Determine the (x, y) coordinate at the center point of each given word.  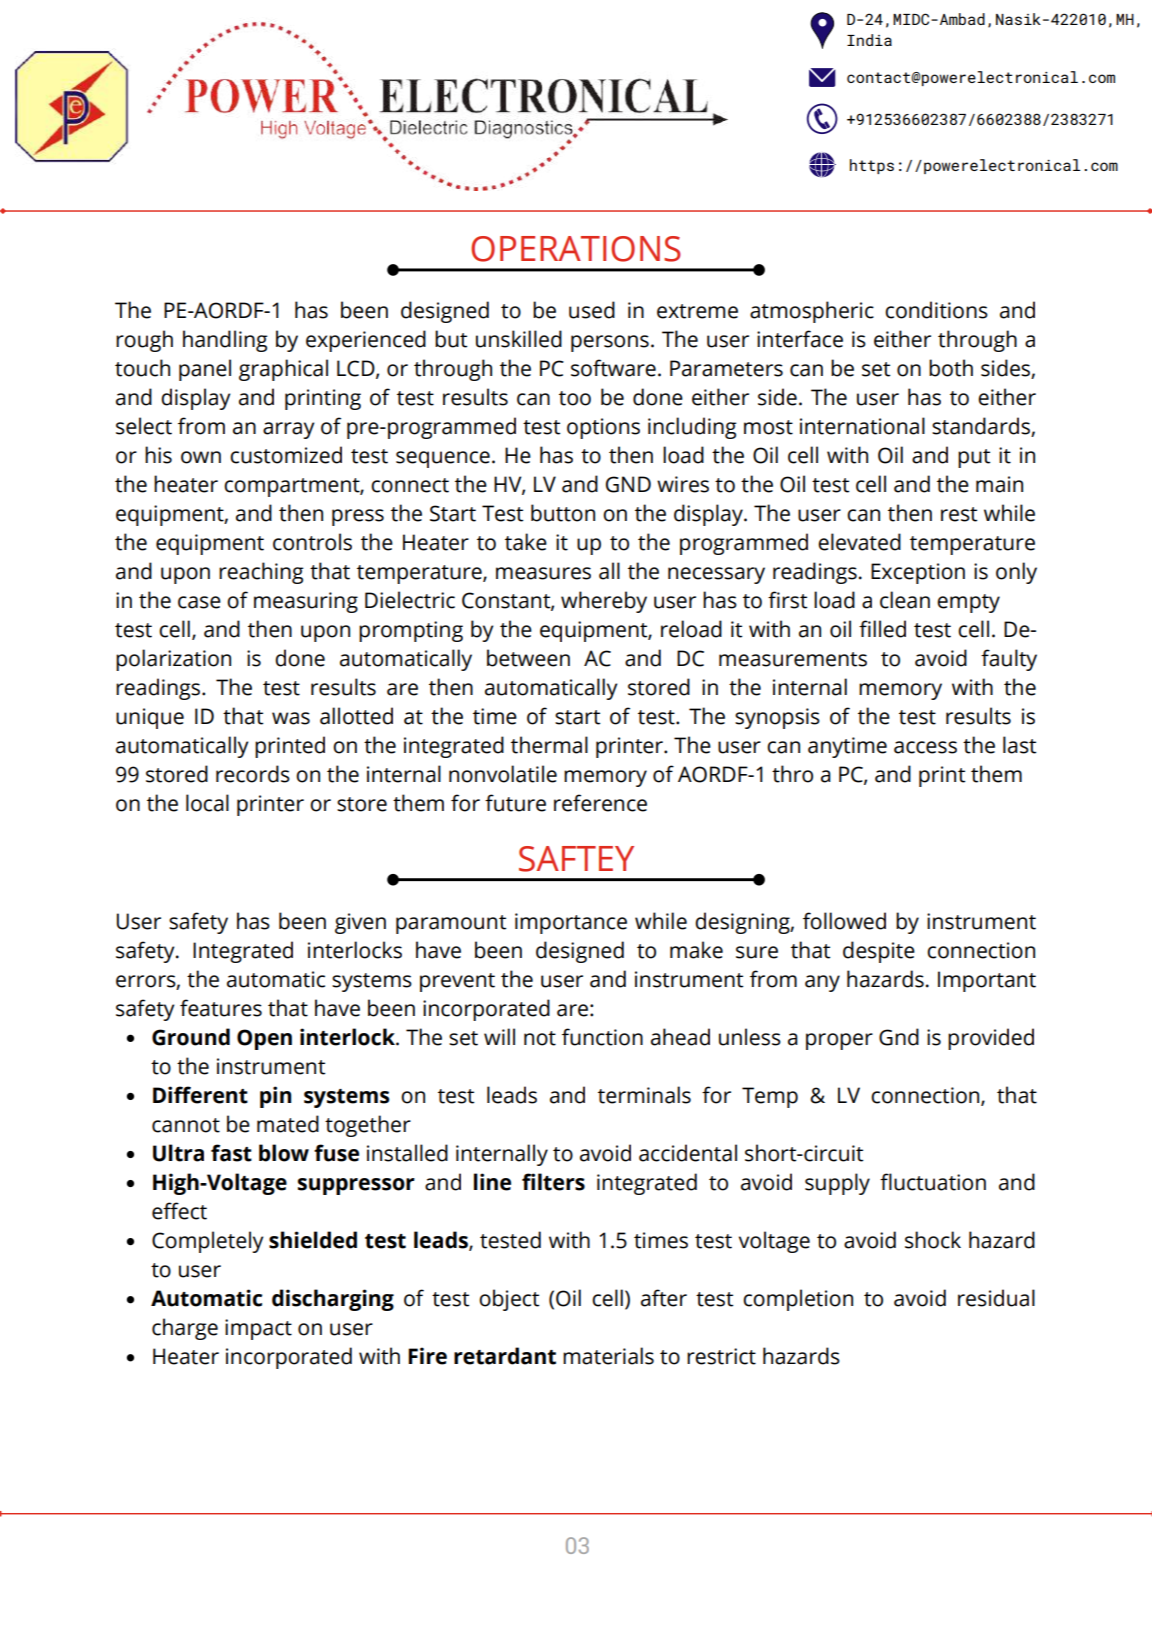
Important (987, 981)
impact (258, 1329)
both (951, 368)
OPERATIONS (576, 249)
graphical (283, 370)
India (869, 40)
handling (225, 341)
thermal (549, 745)
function (602, 1037)
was (291, 718)
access (925, 747)
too (575, 398)
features (221, 1008)
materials (608, 1356)
